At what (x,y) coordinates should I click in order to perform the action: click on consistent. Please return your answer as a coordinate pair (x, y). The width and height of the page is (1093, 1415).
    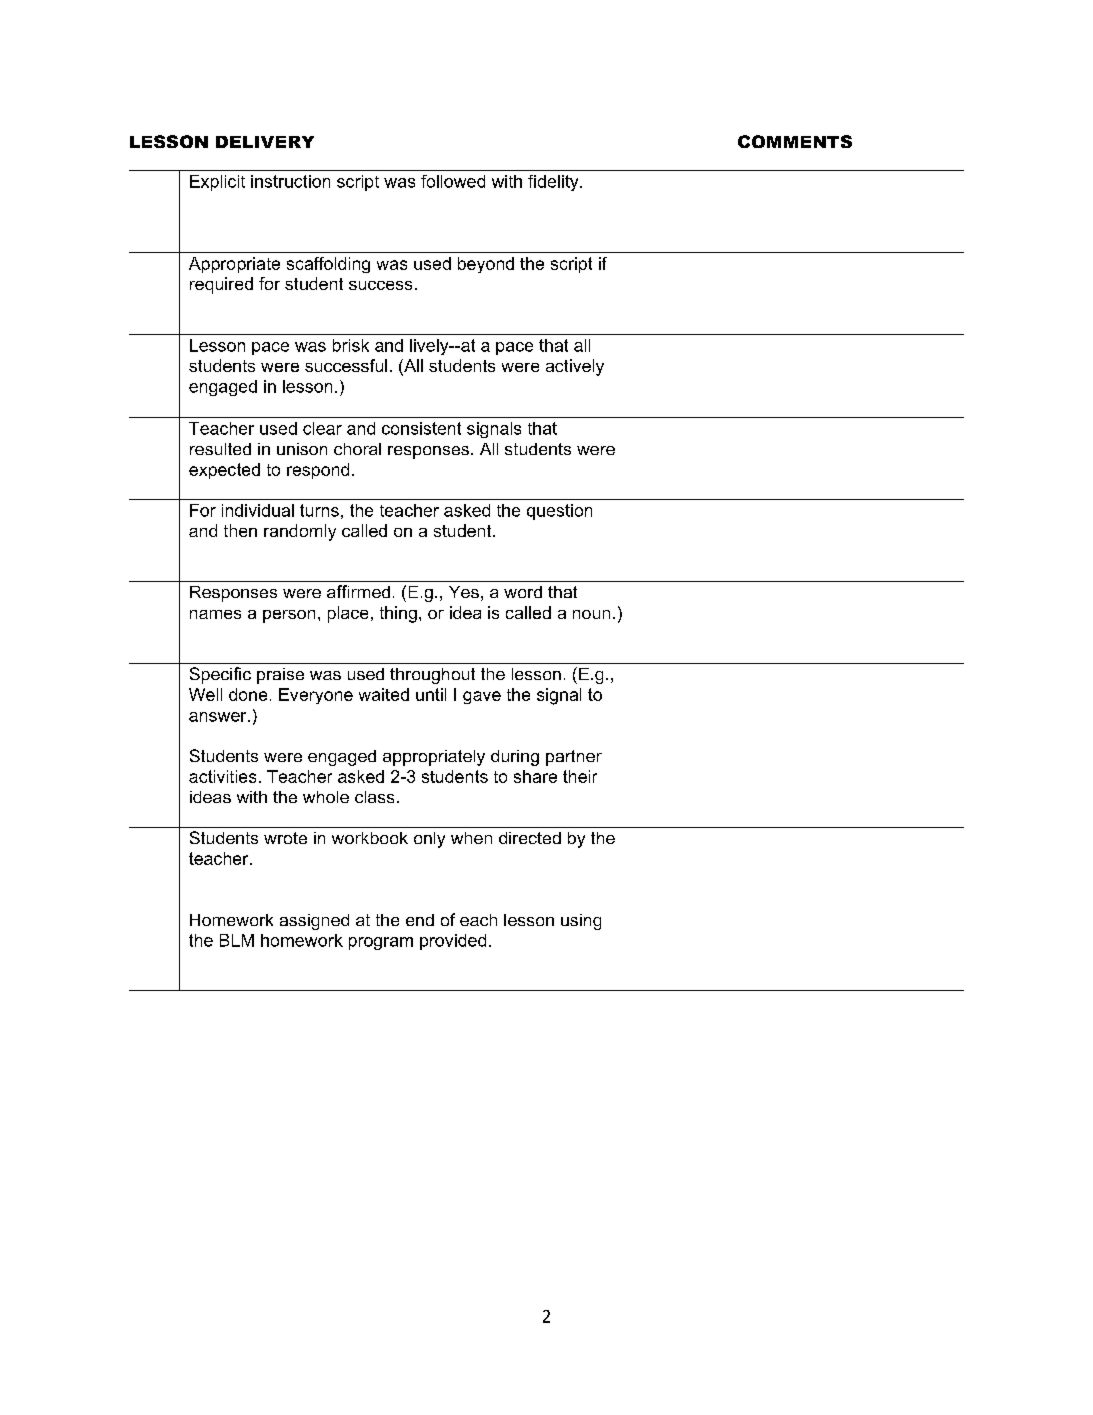
    Looking at the image, I should click on (421, 428).
